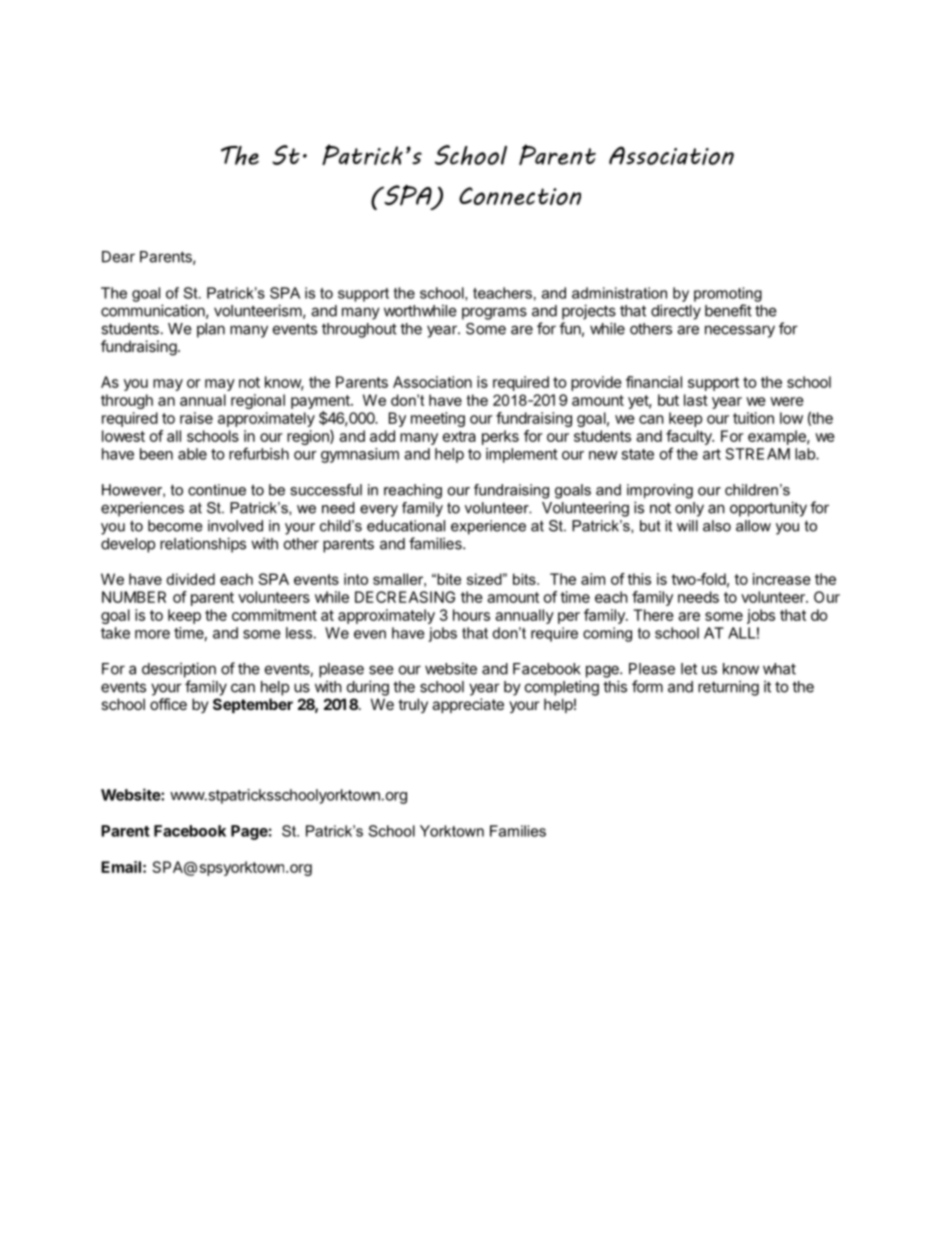 This image has height=1233, width=952. Describe the element at coordinates (728, 294) in the image. I see `promoting` at that location.
